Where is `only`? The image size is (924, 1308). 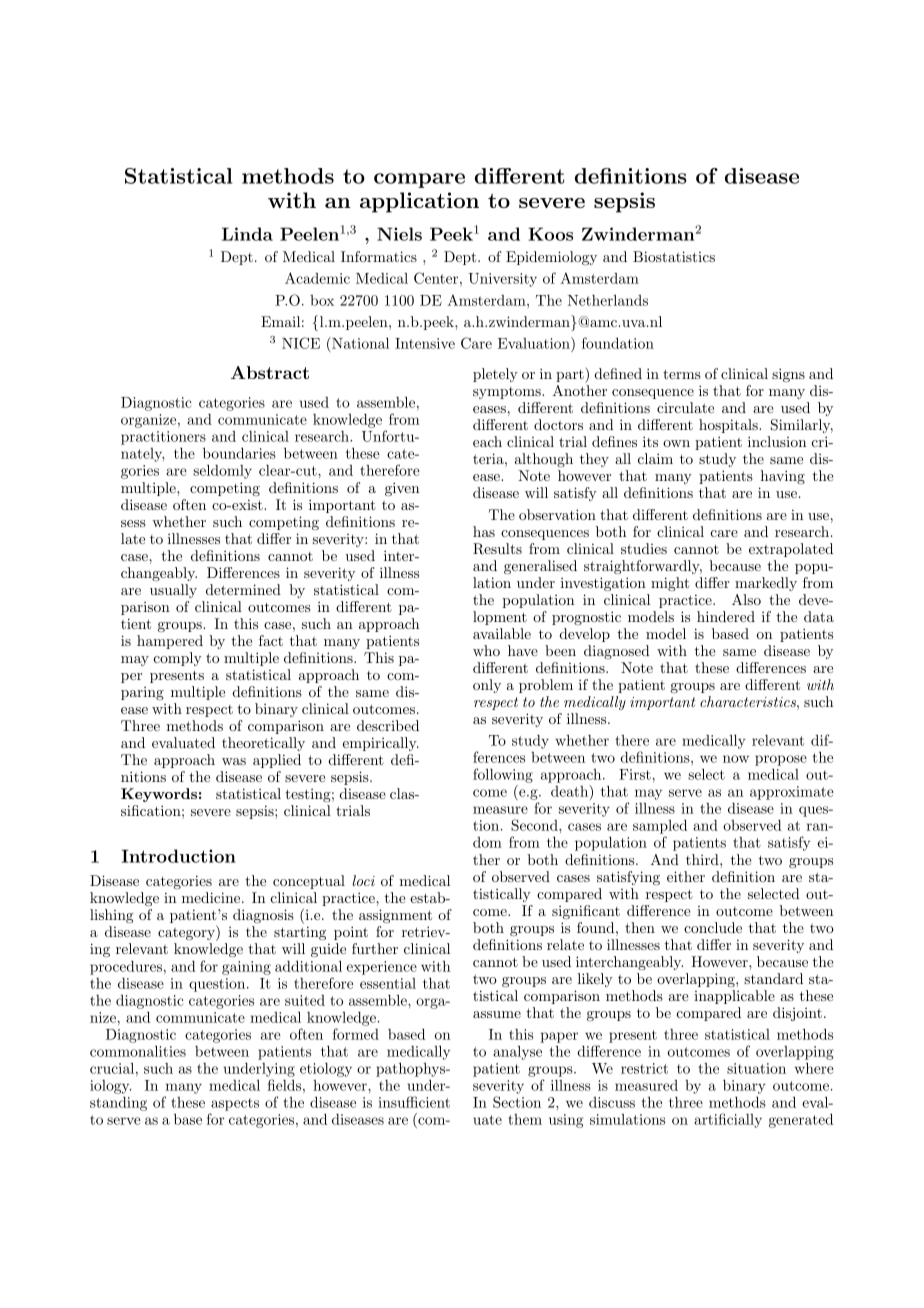
only is located at coordinates (487, 686).
